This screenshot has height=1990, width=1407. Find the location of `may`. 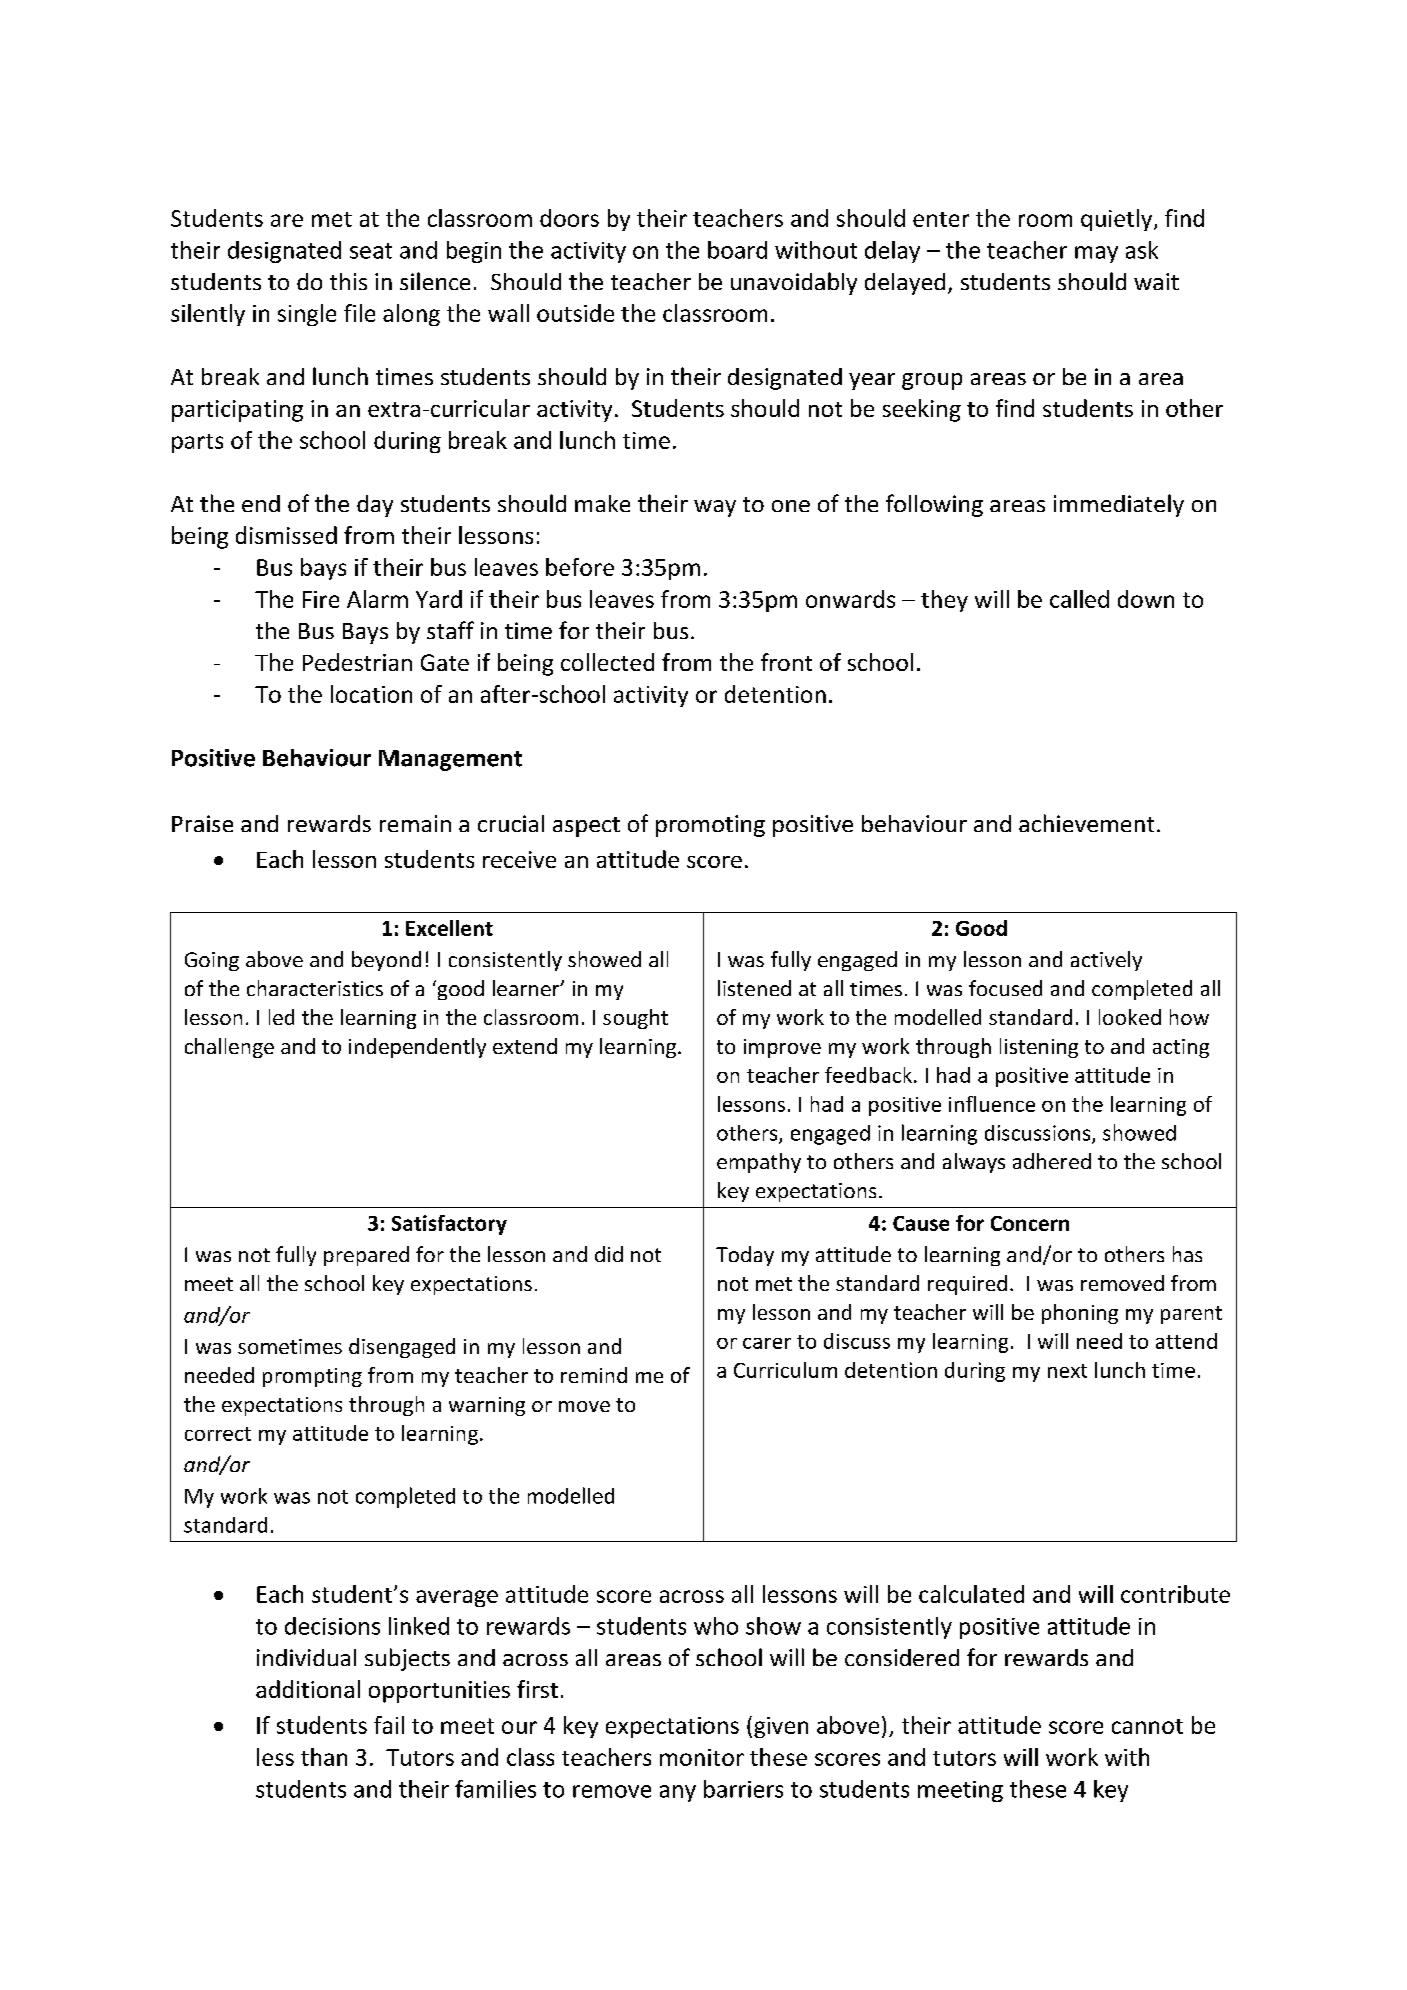

may is located at coordinates (1096, 254).
